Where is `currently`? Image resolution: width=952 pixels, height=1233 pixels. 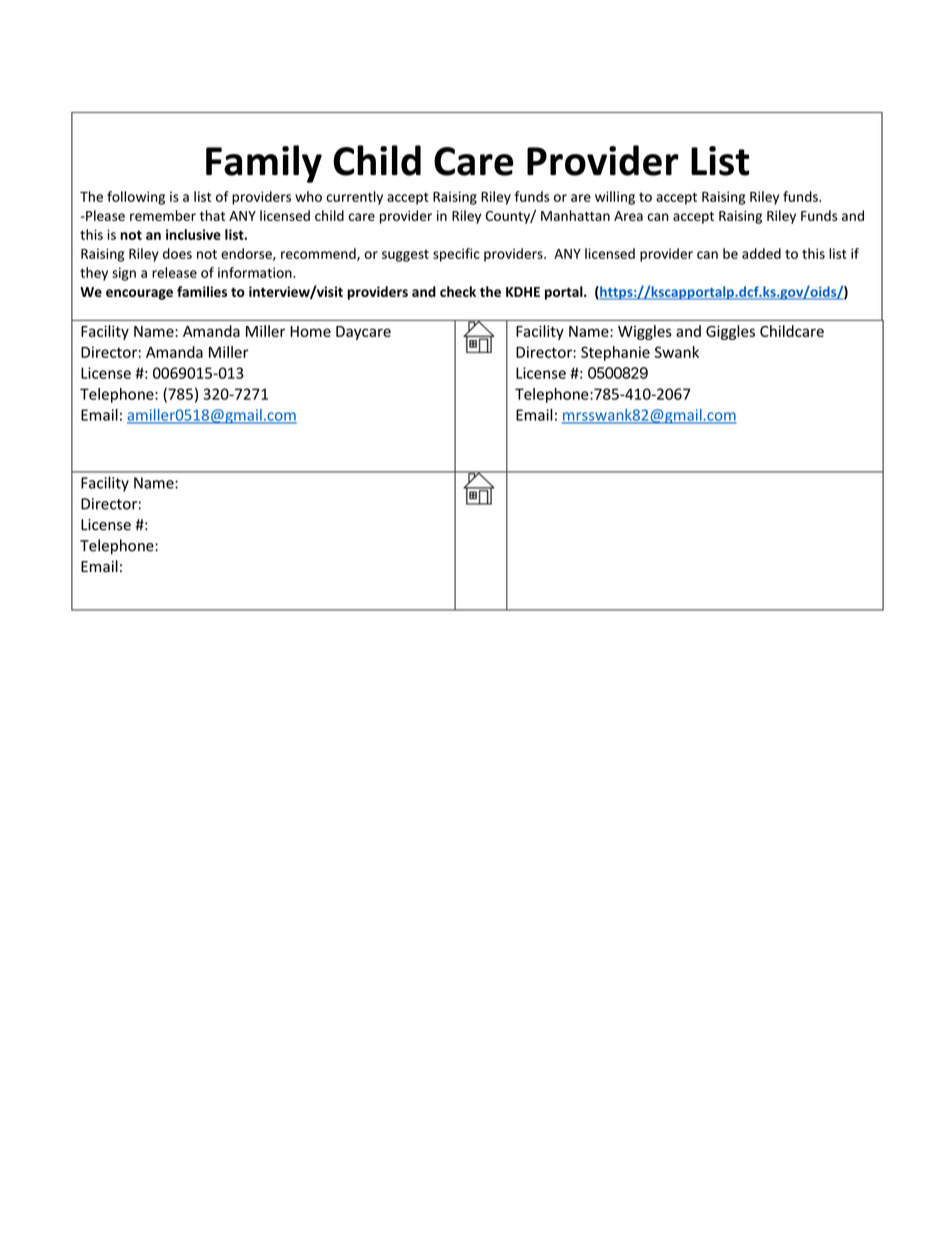
currently is located at coordinates (354, 198).
